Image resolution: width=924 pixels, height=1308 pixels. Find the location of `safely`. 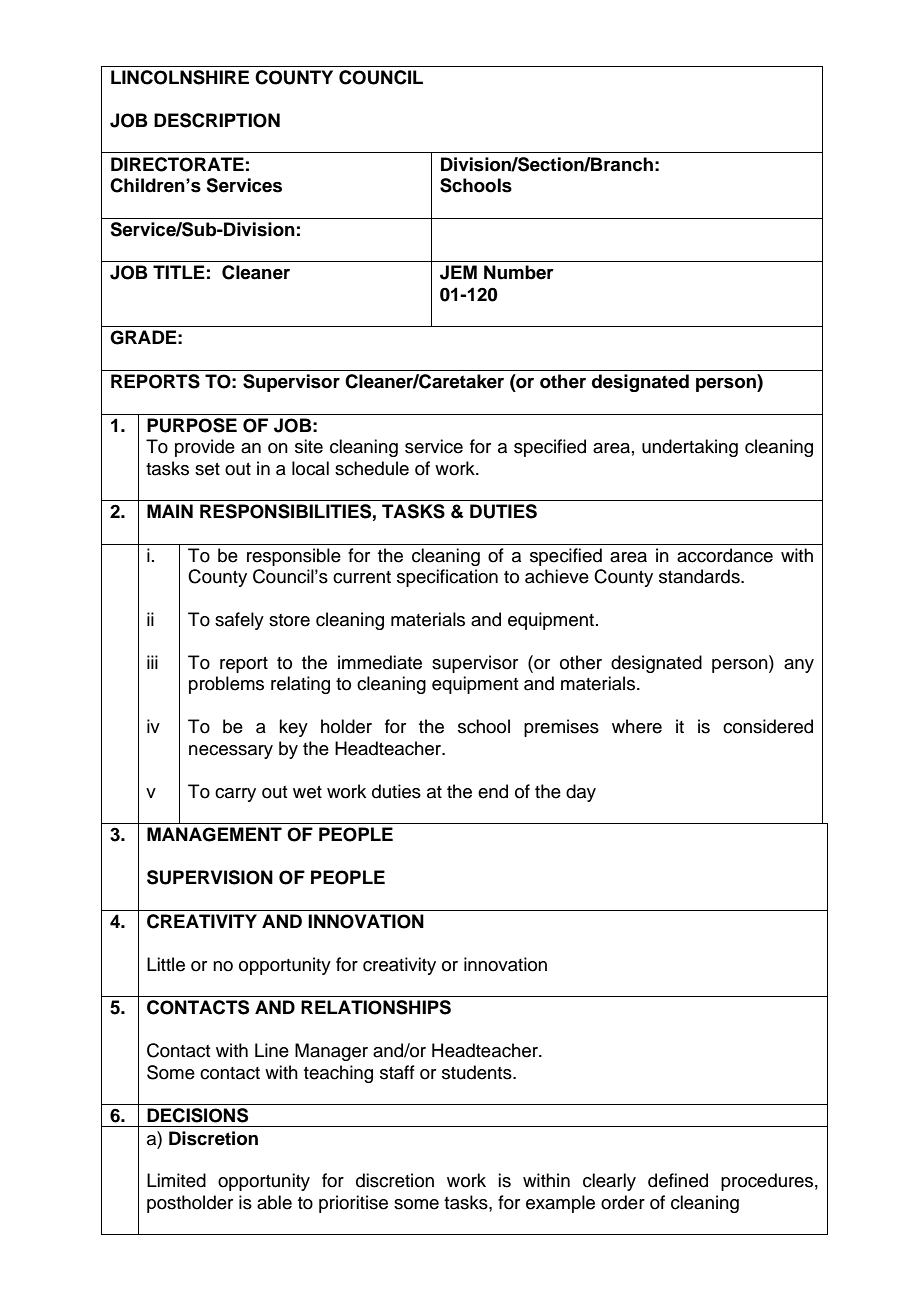

safely is located at coordinates (239, 621).
